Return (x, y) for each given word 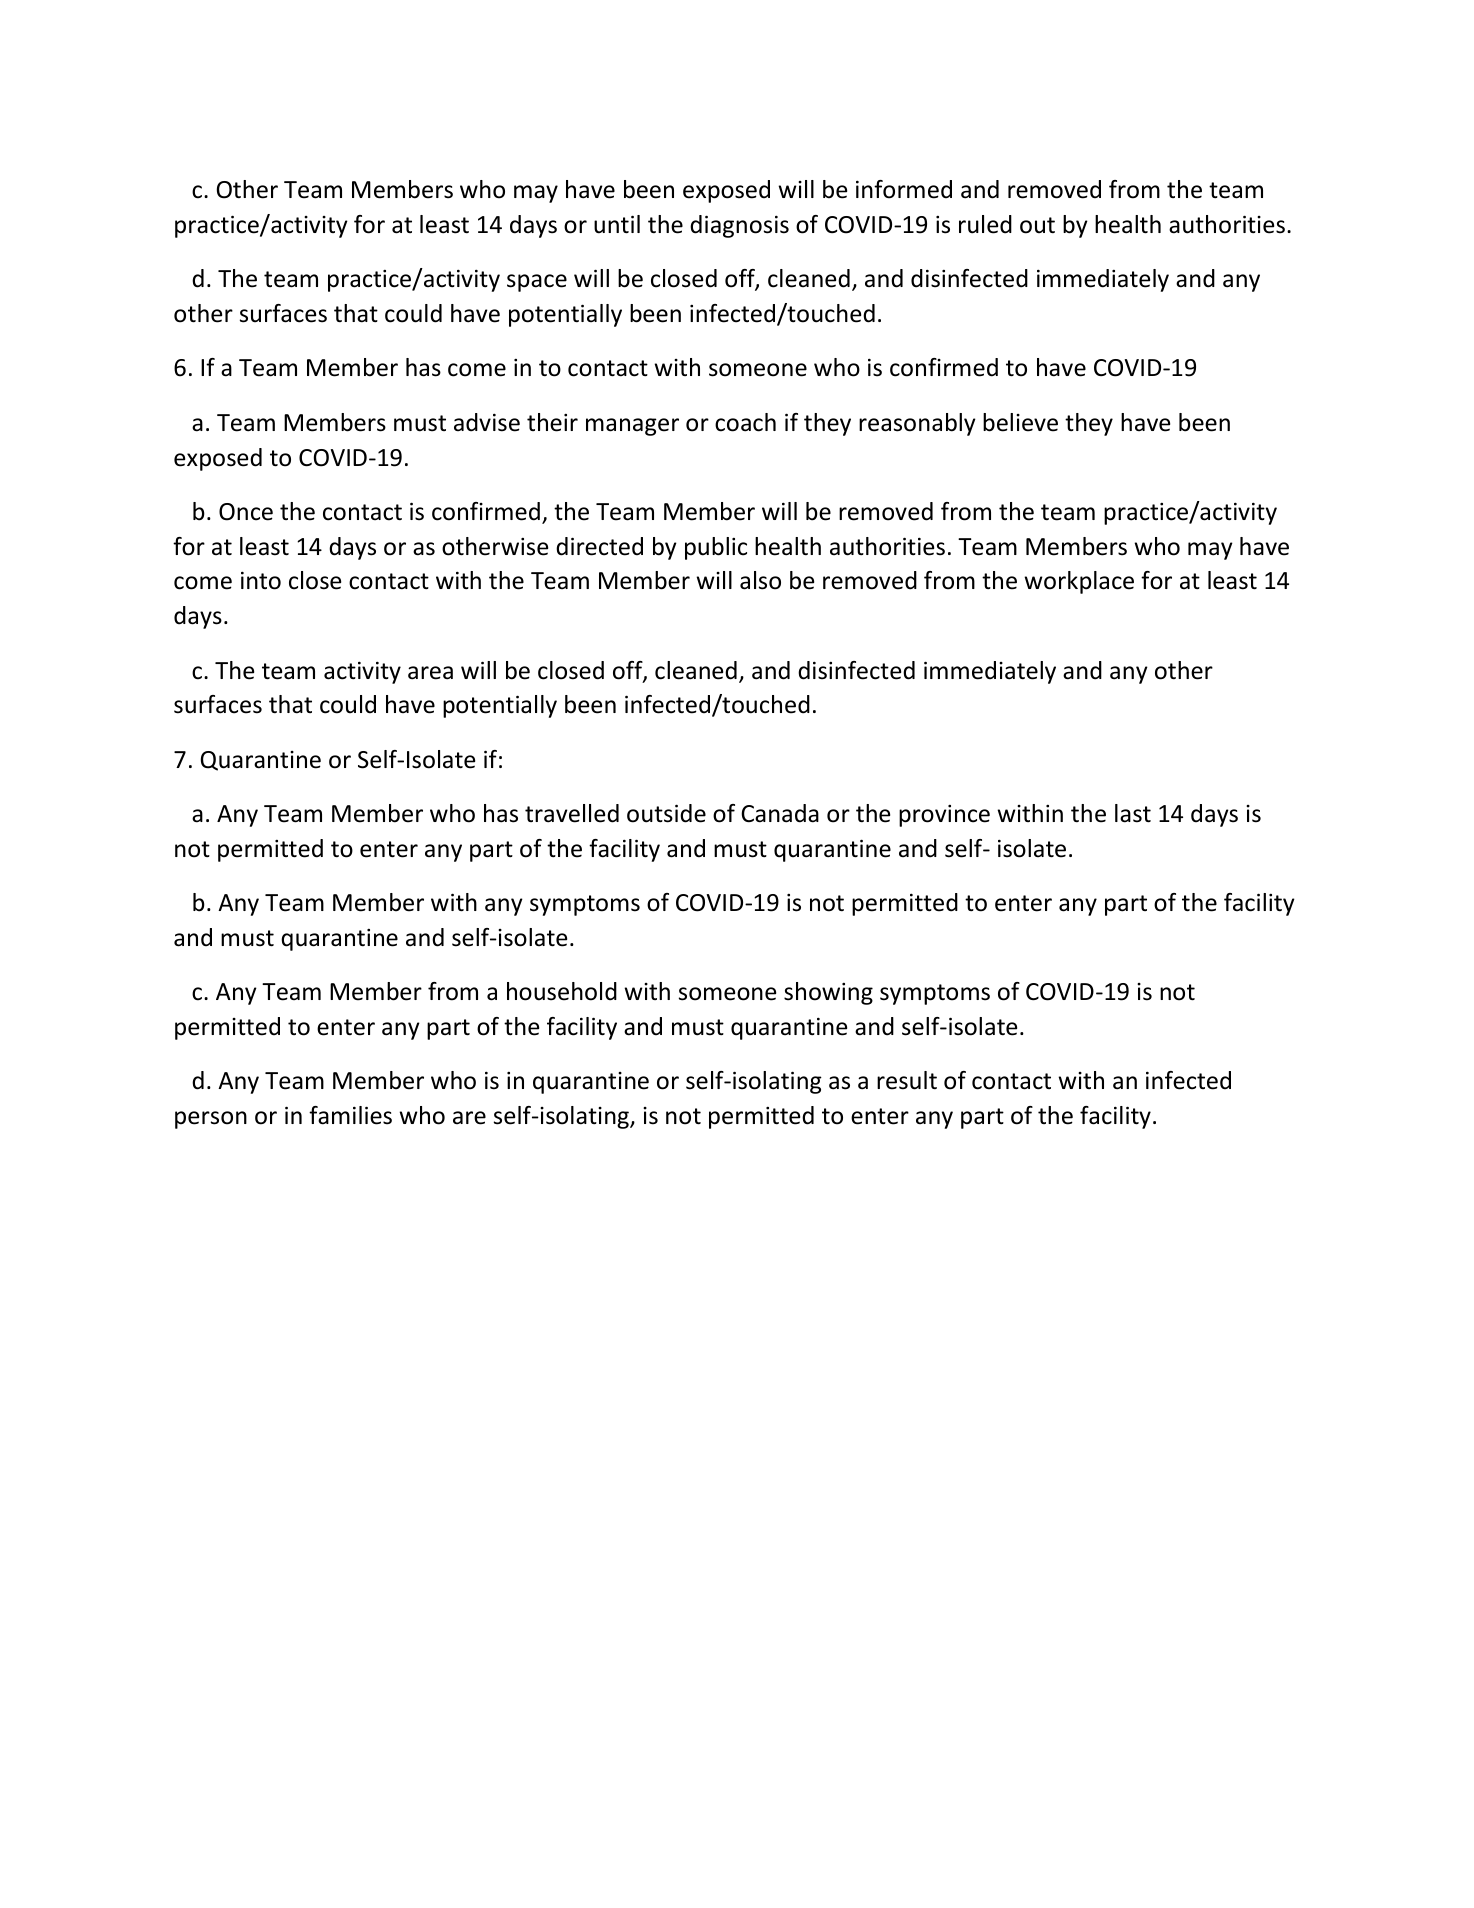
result (907, 1080)
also (760, 580)
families (350, 1115)
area (430, 673)
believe (1020, 422)
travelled (572, 813)
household (562, 991)
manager (632, 427)
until (617, 224)
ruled (985, 224)
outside (666, 813)
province (944, 816)
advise (487, 422)
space (537, 283)
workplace (1079, 582)
